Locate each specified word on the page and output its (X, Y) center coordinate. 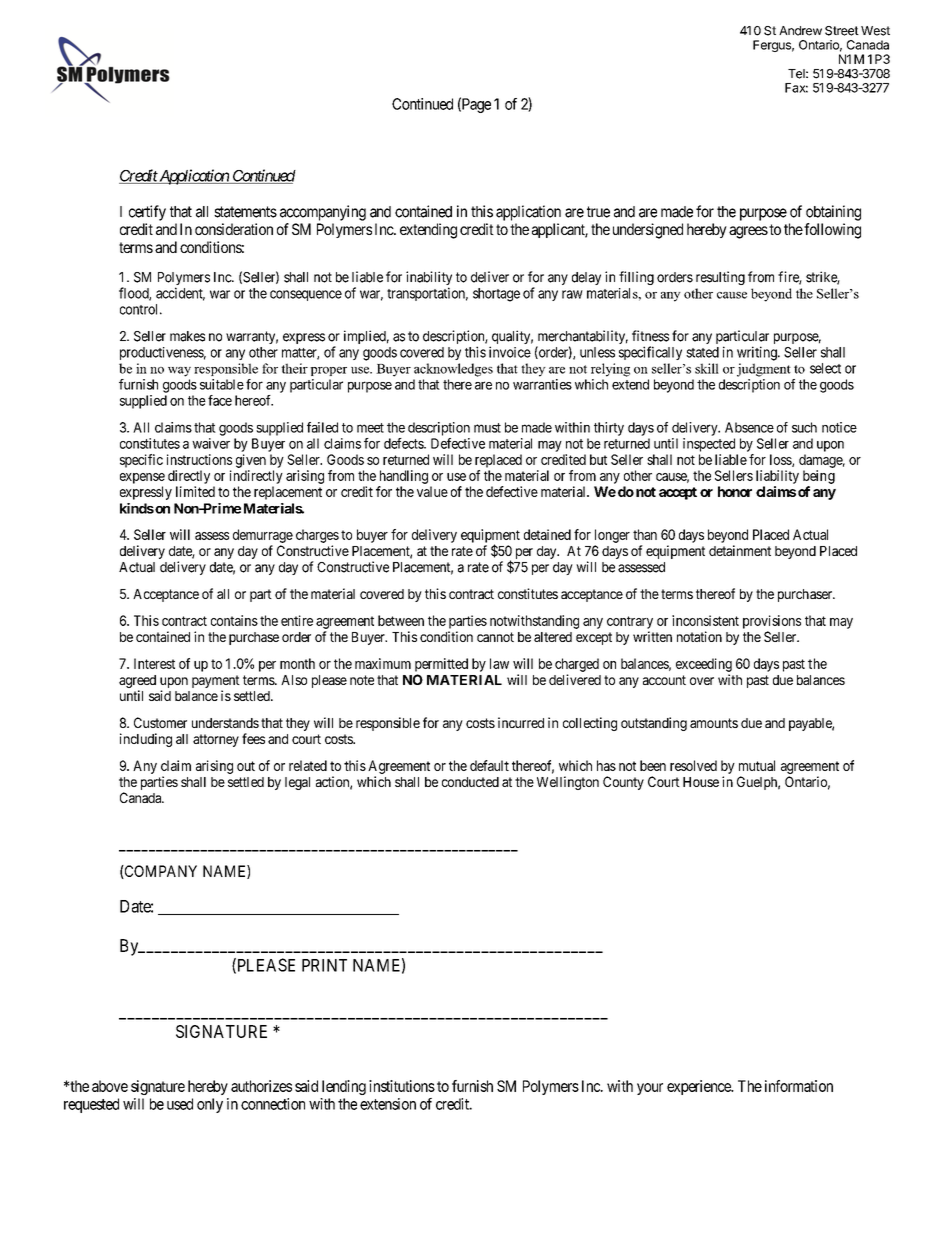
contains (234, 620)
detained (547, 534)
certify (147, 213)
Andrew (800, 31)
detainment (740, 550)
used (180, 1104)
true (598, 212)
